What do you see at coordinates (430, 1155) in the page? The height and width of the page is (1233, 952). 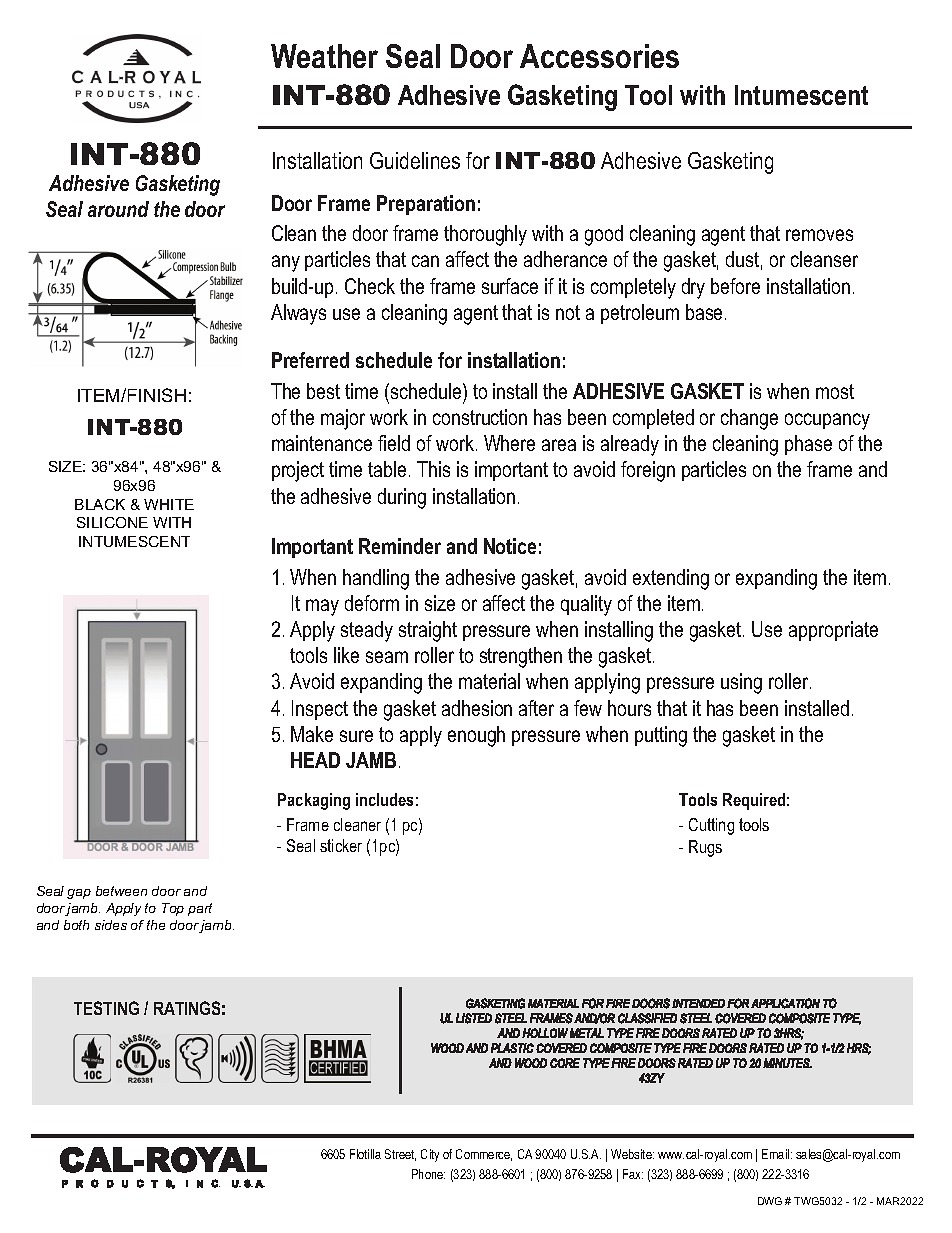 I see `City` at bounding box center [430, 1155].
